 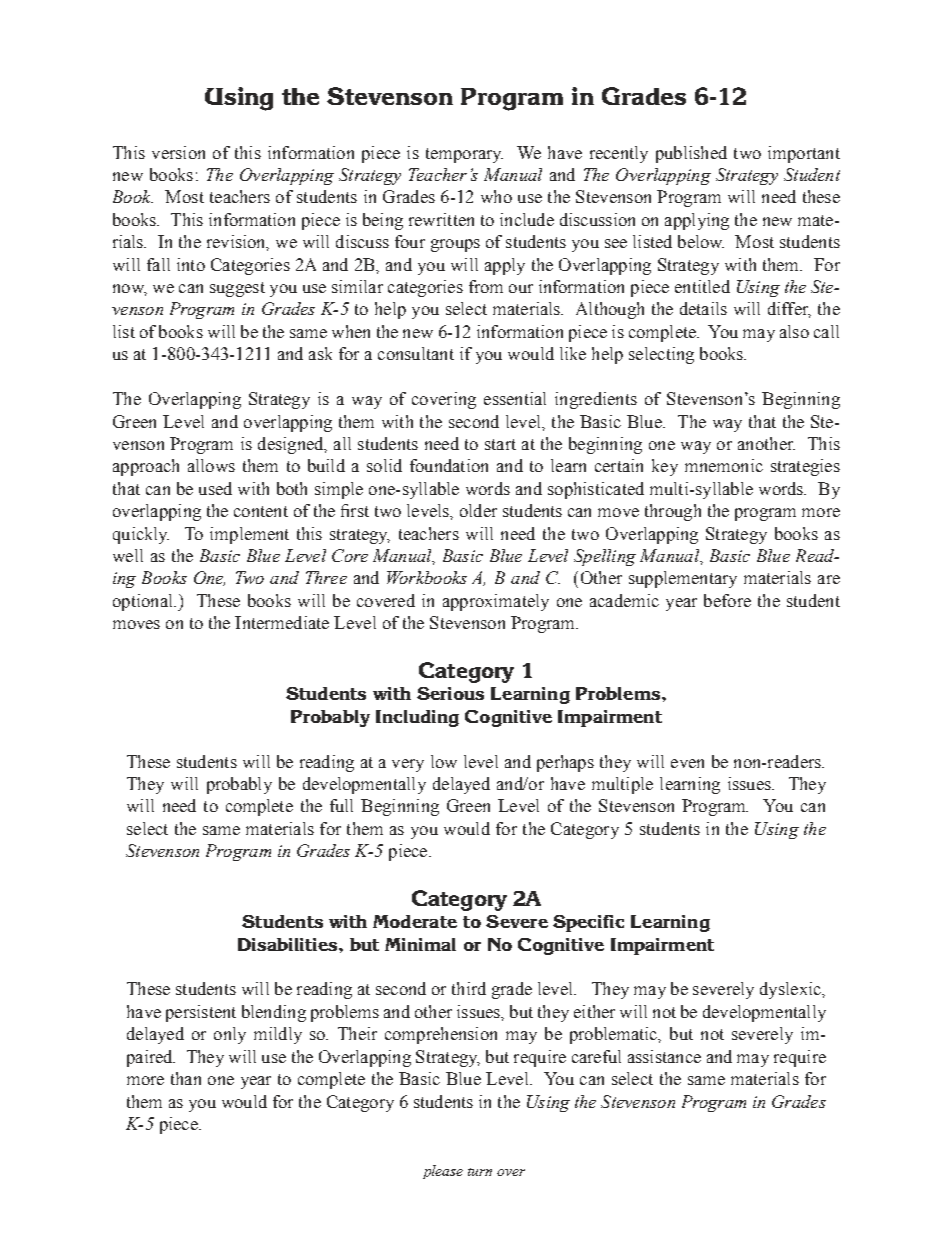 What do you see at coordinates (496, 196) in the screenshot?
I see `who` at bounding box center [496, 196].
